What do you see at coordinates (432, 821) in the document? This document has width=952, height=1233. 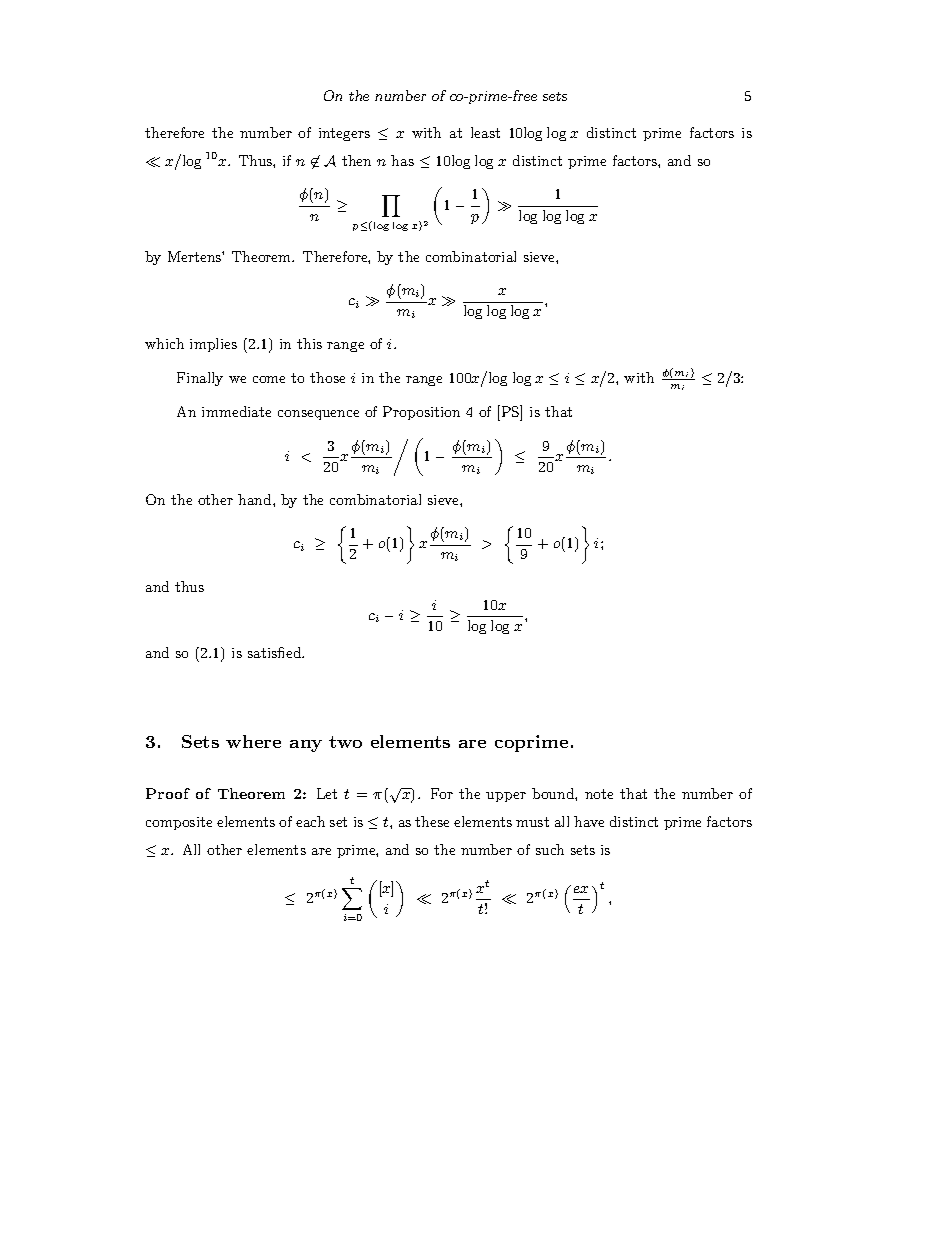 I see `these` at bounding box center [432, 821].
